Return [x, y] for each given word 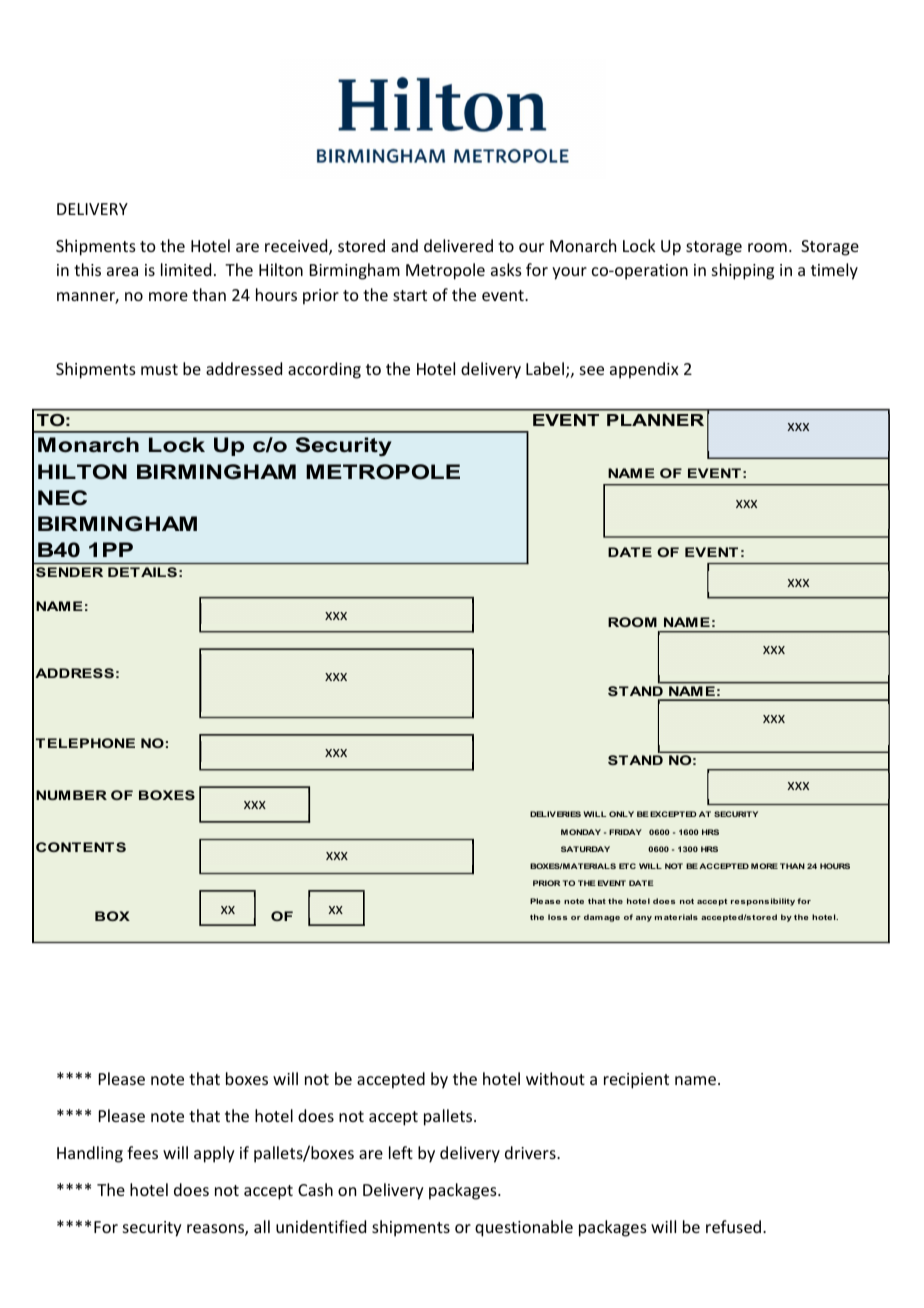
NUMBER [71, 795]
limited [186, 269]
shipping [743, 271]
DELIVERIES [555, 814]
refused [735, 1226]
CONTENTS [81, 847]
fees [142, 1152]
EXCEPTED [672, 814]
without [555, 1078]
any [644, 919]
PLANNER [655, 420]
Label [546, 370]
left [401, 1152]
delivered [458, 245]
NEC [62, 498]
